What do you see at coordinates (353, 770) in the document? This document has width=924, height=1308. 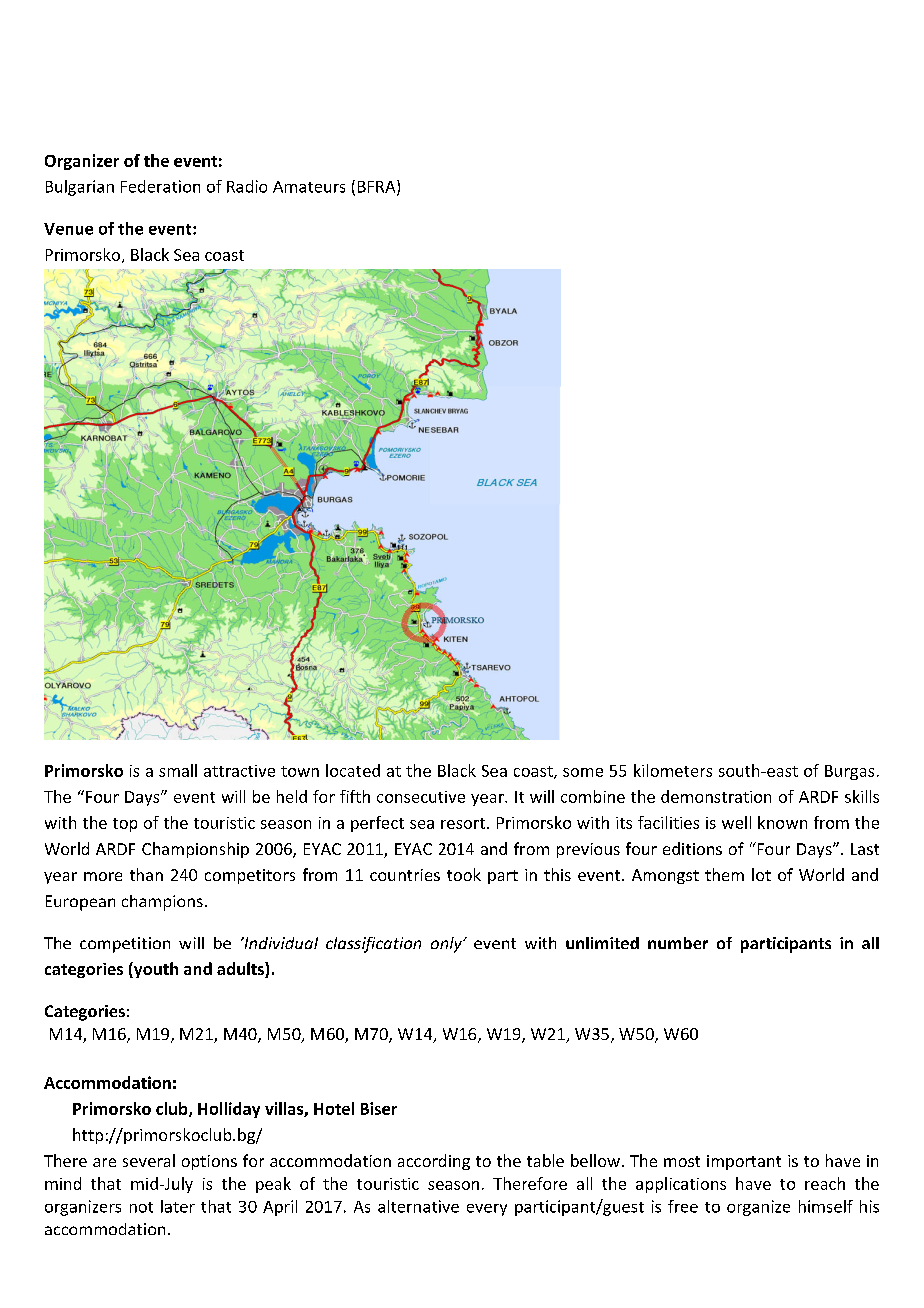 I see `located` at bounding box center [353, 770].
